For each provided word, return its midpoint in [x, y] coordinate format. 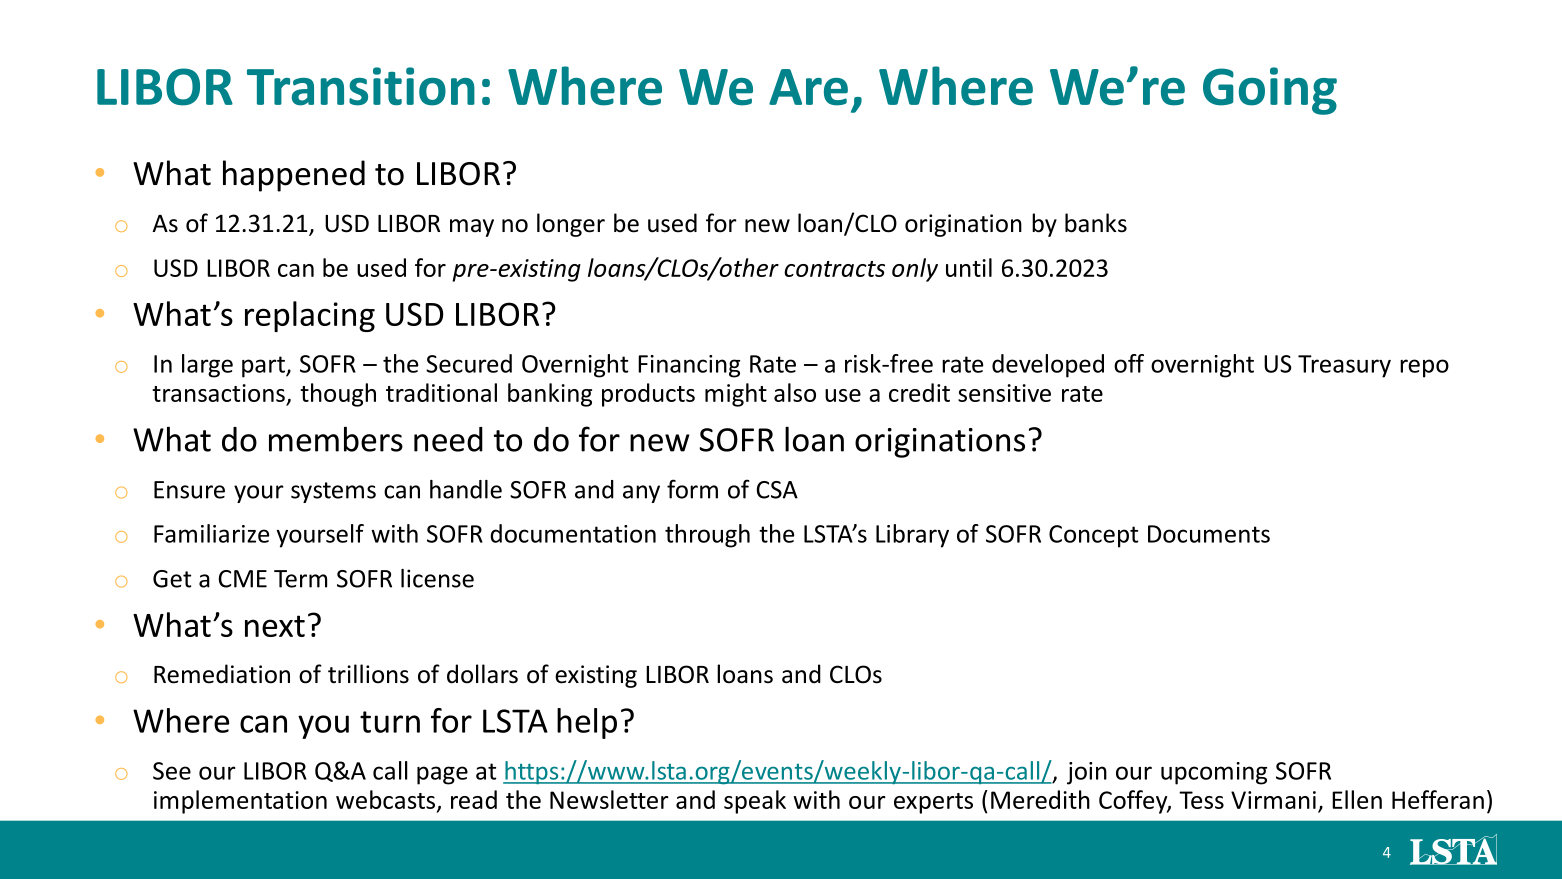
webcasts [387, 800]
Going [1270, 91]
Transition [361, 86]
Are [808, 87]
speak [755, 802]
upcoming [1214, 773]
